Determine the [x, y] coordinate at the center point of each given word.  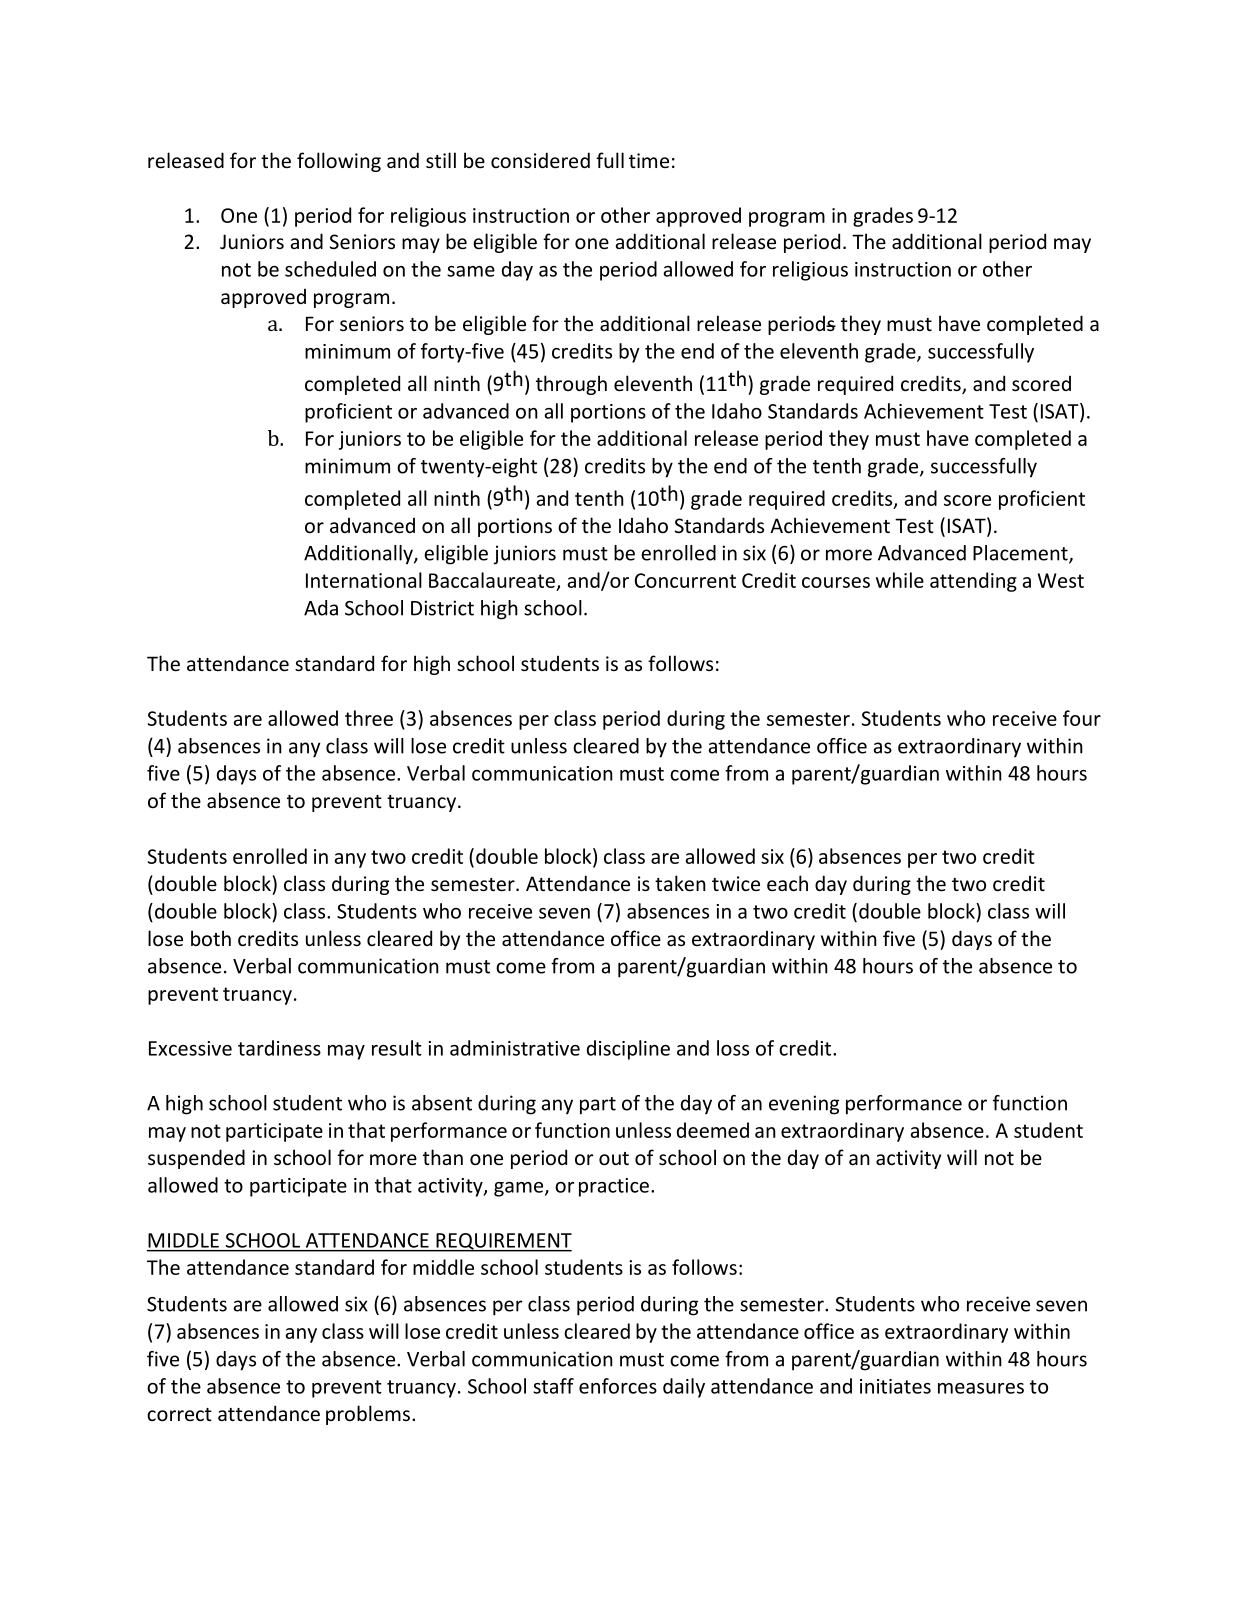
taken [680, 883]
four [1082, 718]
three [369, 718]
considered [540, 160]
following [339, 162]
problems [368, 1415]
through [571, 385]
